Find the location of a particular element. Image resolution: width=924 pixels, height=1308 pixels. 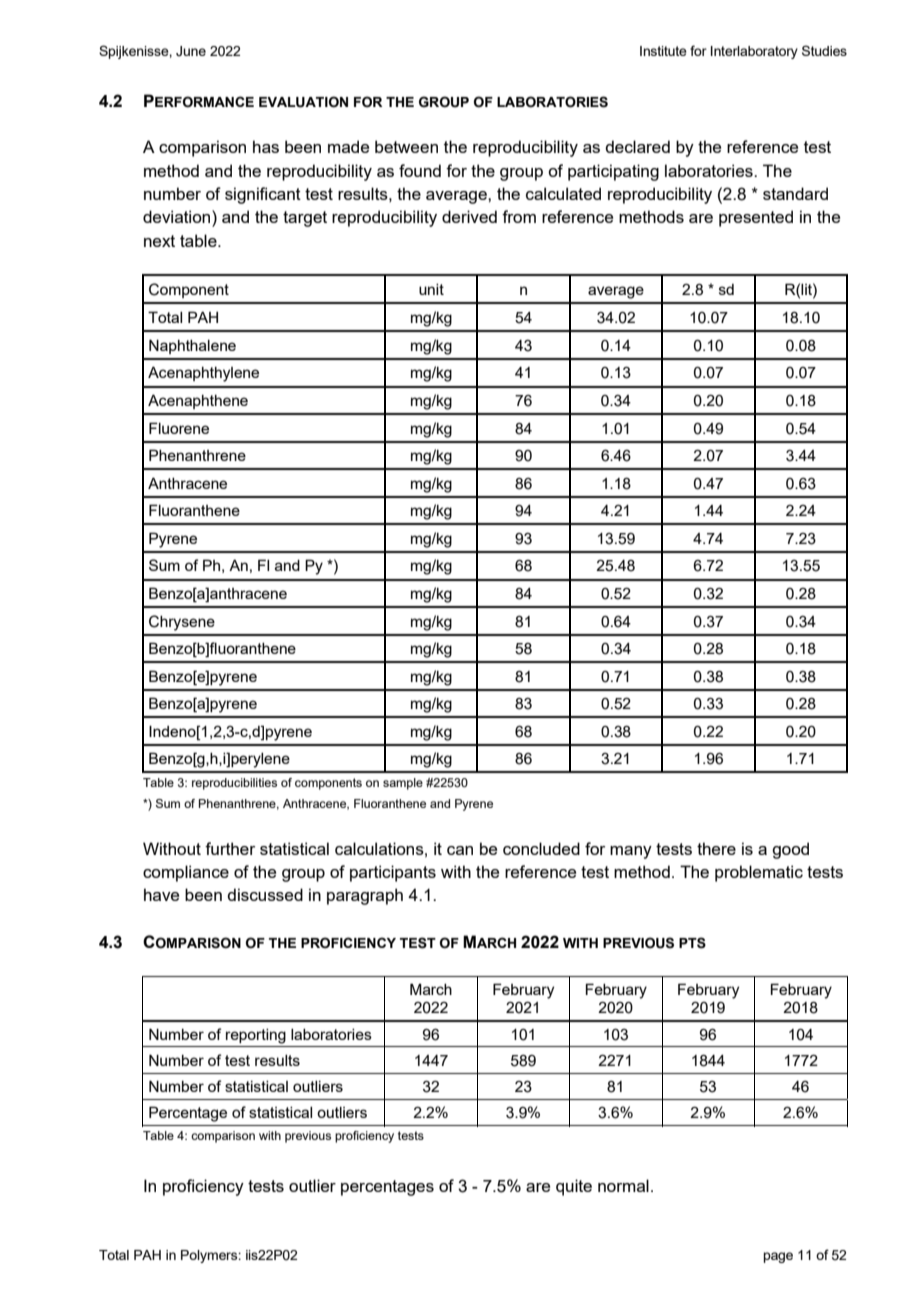

Studies is located at coordinates (824, 50).
